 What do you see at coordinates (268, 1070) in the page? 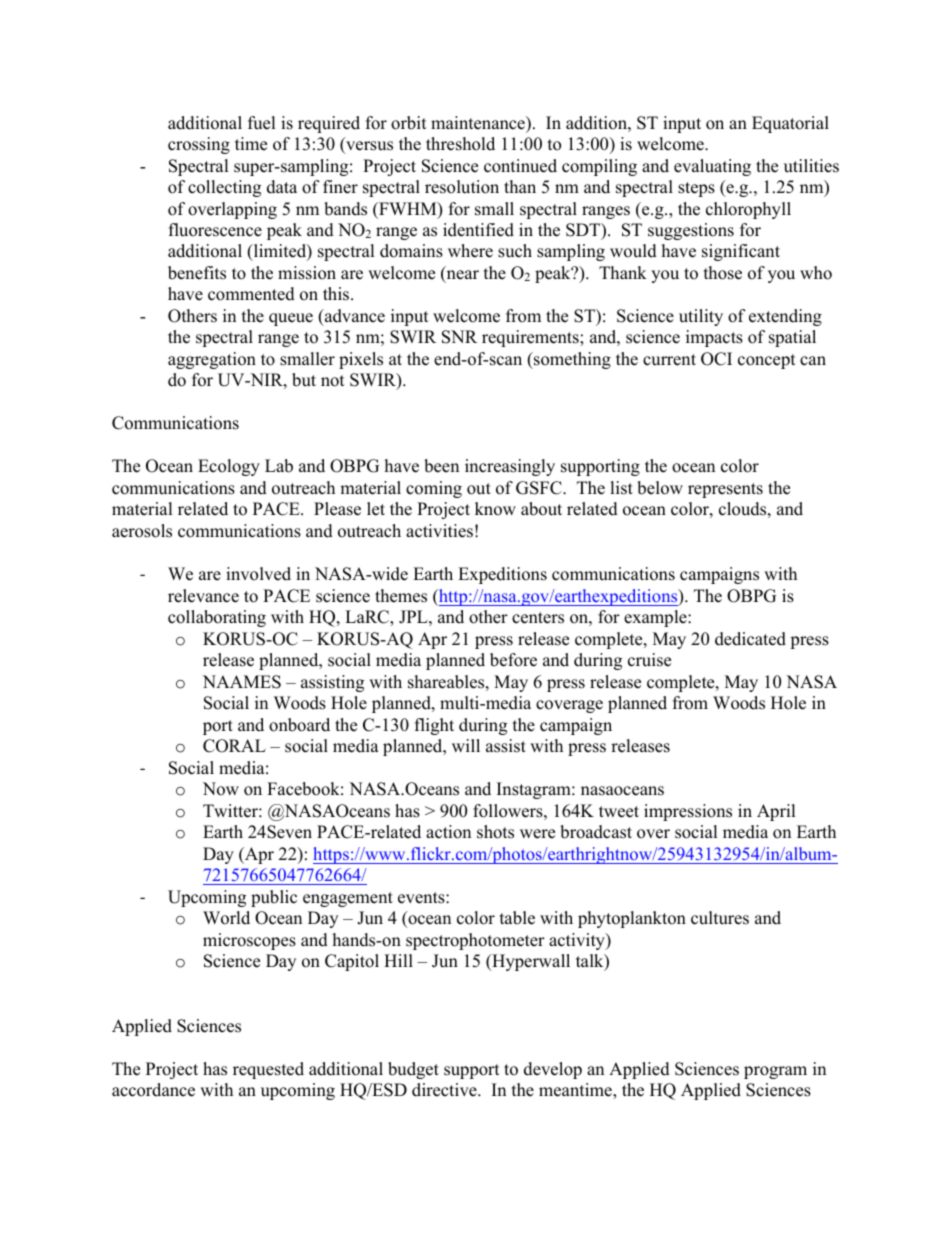
I see `requested` at bounding box center [268, 1070].
